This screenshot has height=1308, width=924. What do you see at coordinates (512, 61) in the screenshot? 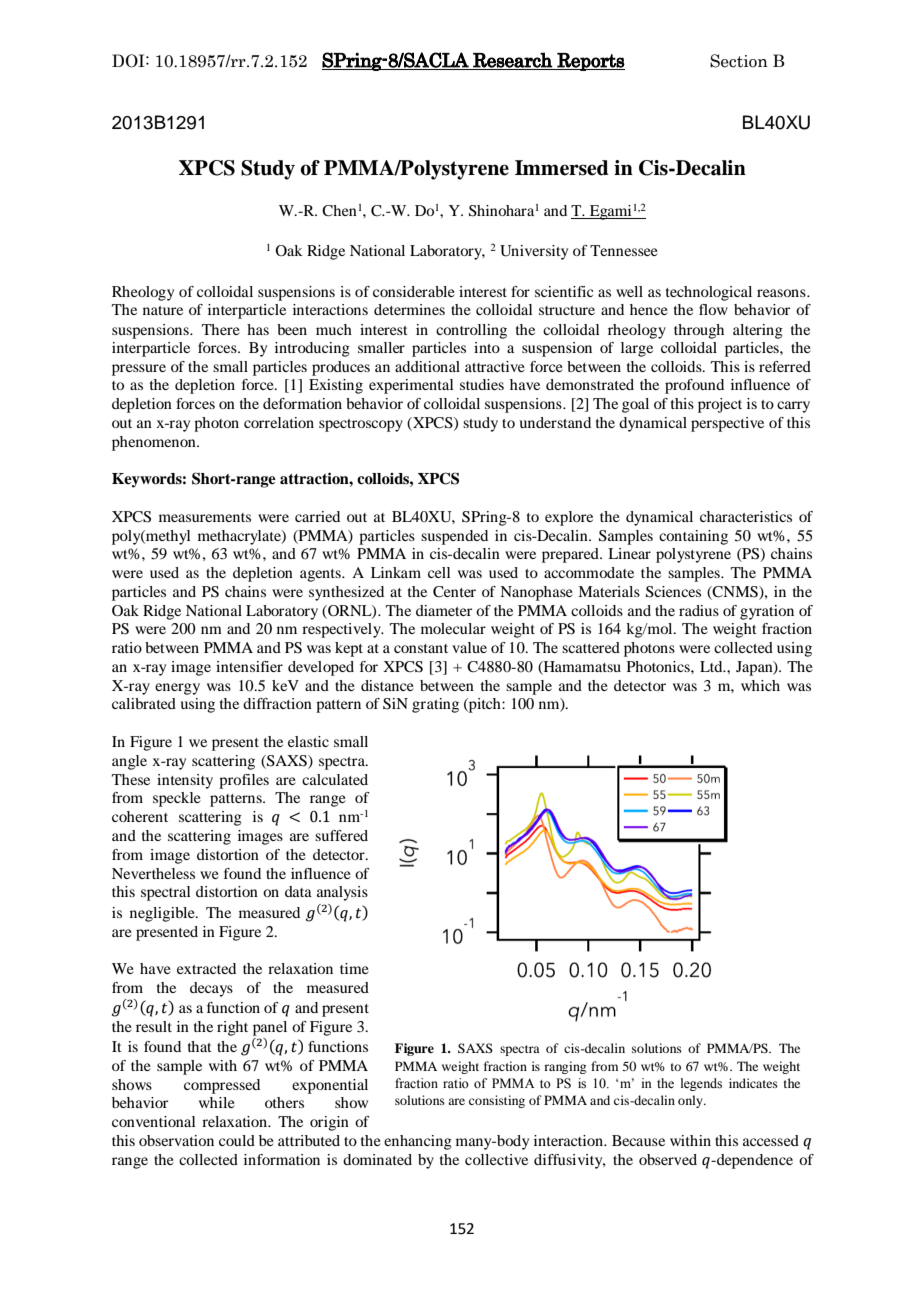
I see `Research` at bounding box center [512, 61].
